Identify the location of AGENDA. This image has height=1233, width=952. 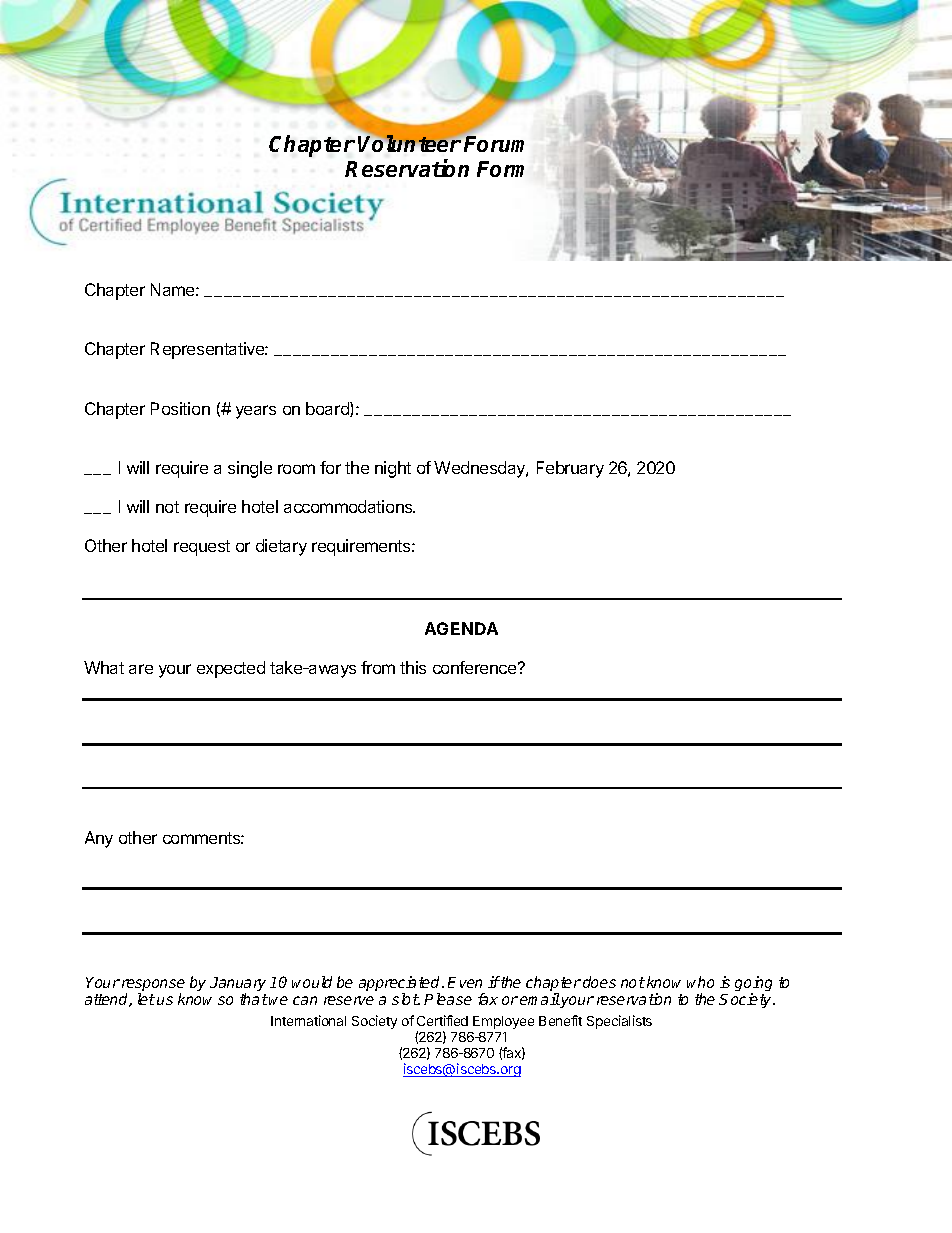
(461, 628).
